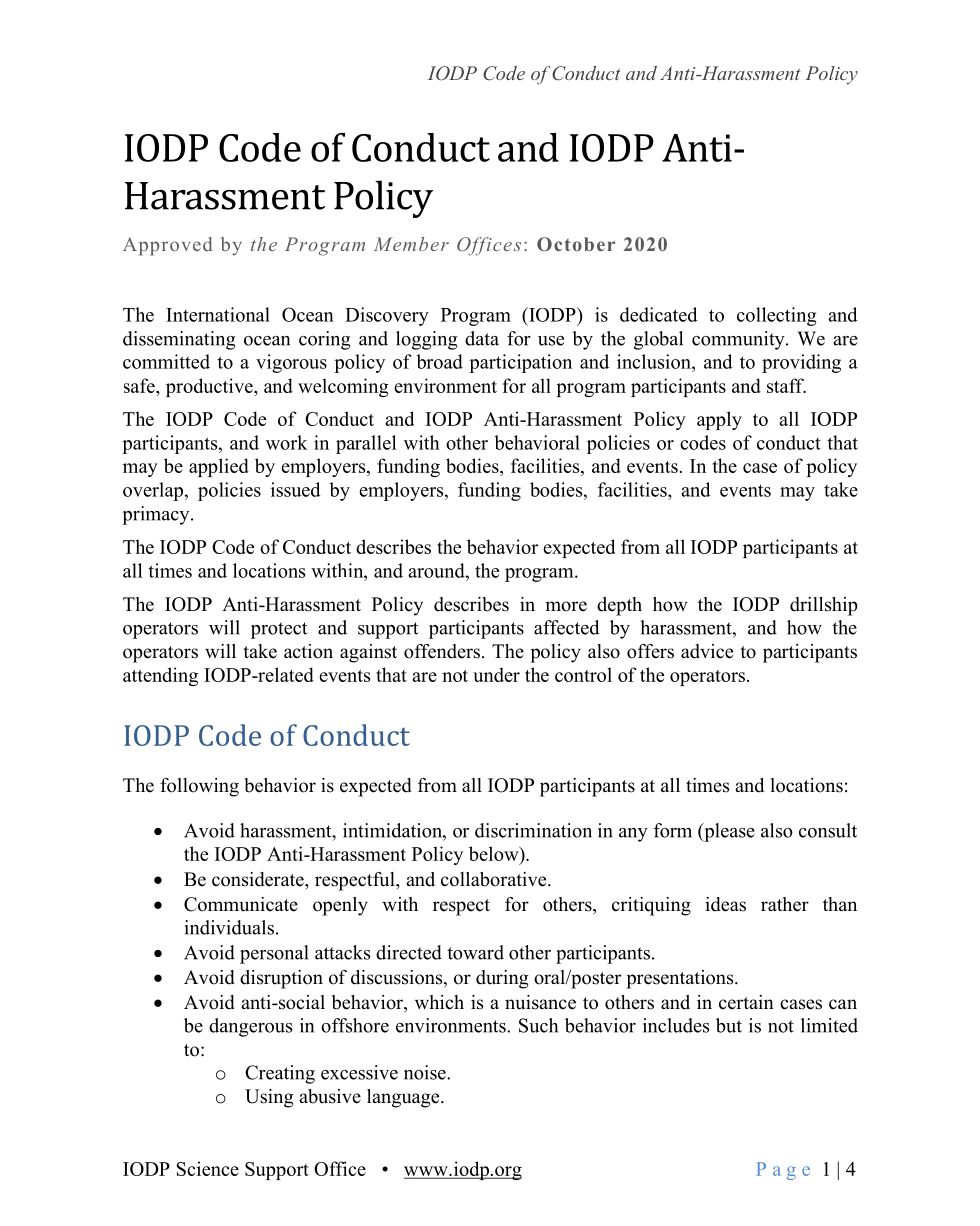 The width and height of the screenshot is (980, 1226). I want to click on under, so click(496, 674).
